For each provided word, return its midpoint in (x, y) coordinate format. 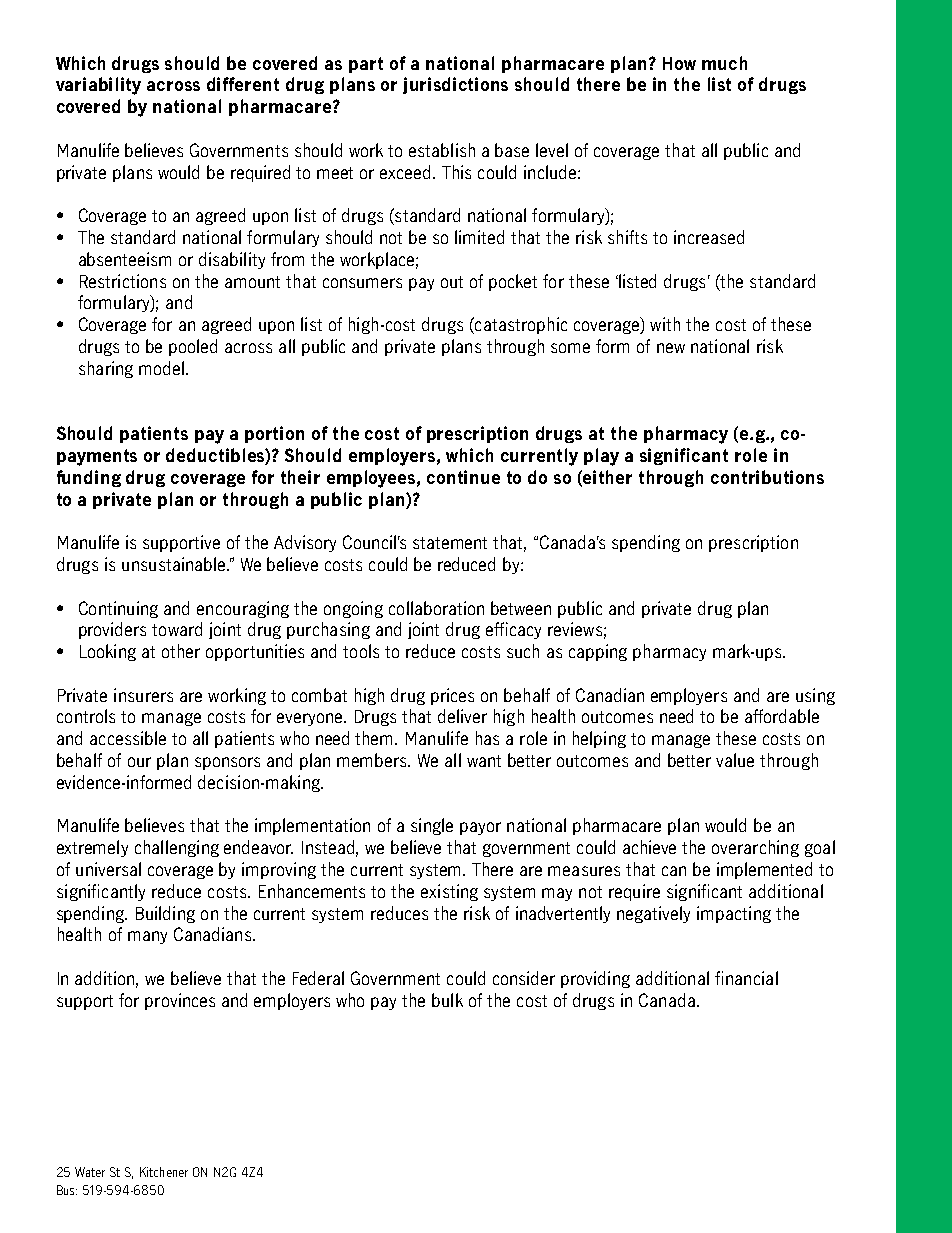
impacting (734, 914)
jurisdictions (455, 85)
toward (177, 629)
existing (449, 892)
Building (165, 914)
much (724, 63)
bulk (447, 1000)
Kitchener (164, 1172)
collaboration (436, 608)
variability (98, 86)
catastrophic (520, 325)
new (671, 348)
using (815, 696)
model (161, 368)
